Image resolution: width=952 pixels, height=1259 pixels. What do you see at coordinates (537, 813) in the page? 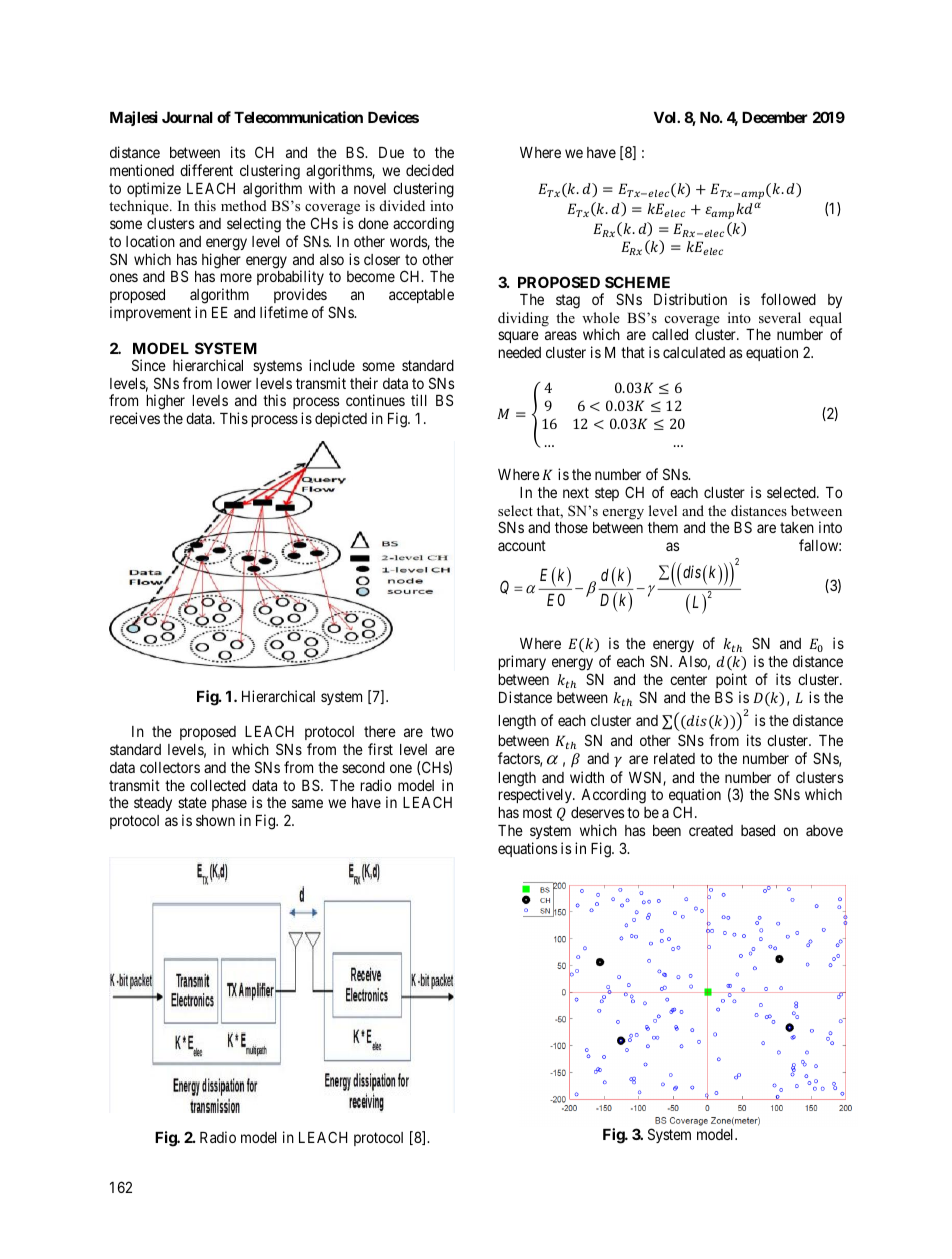
I see `most` at bounding box center [537, 813].
